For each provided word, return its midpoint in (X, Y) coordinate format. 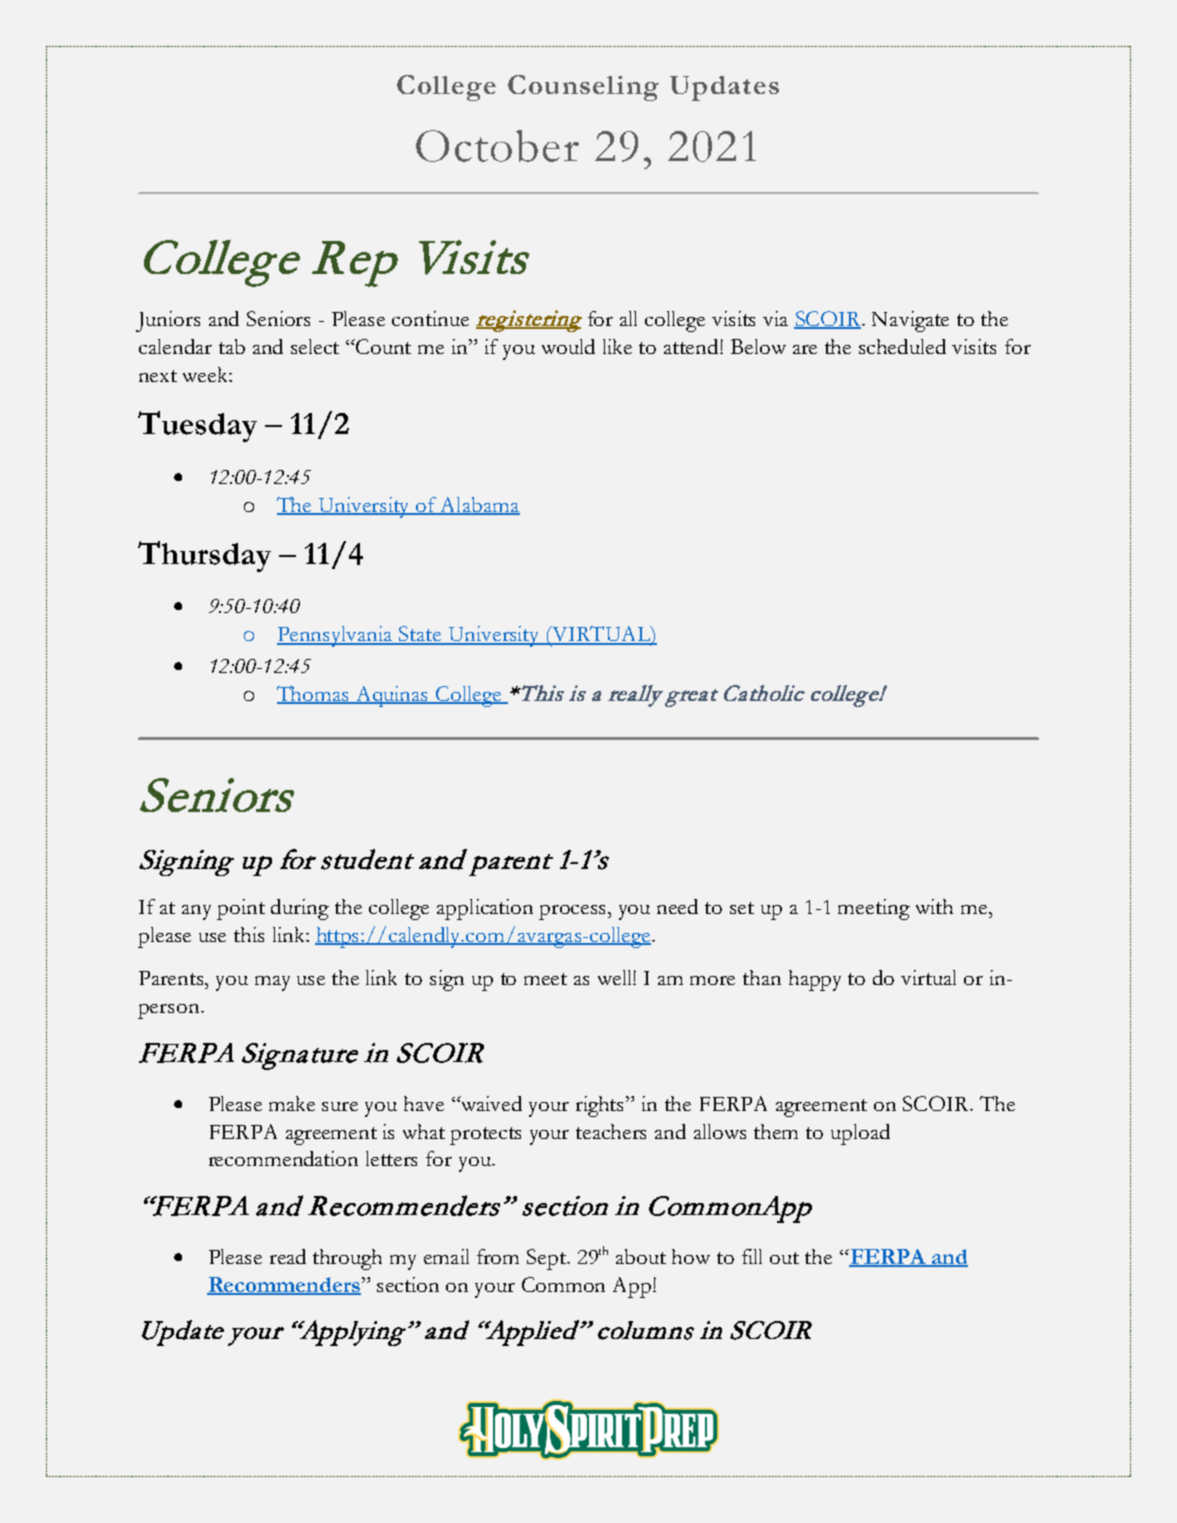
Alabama (479, 506)
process (574, 912)
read (288, 1256)
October (497, 146)
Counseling (583, 88)
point (241, 909)
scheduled (902, 346)
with (934, 906)
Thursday (204, 556)
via (775, 318)
